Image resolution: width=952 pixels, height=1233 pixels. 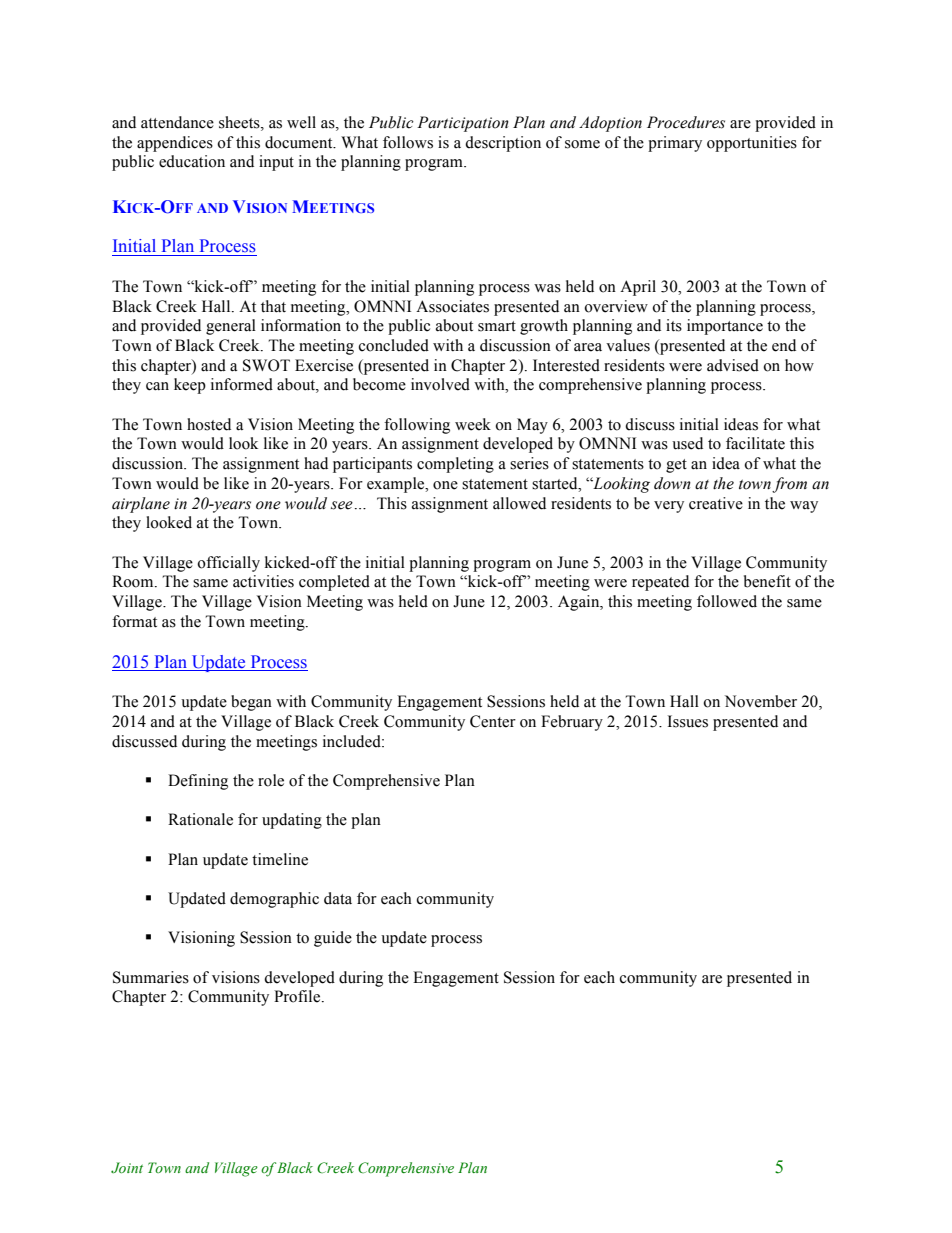 I want to click on Profile, so click(x=298, y=996).
